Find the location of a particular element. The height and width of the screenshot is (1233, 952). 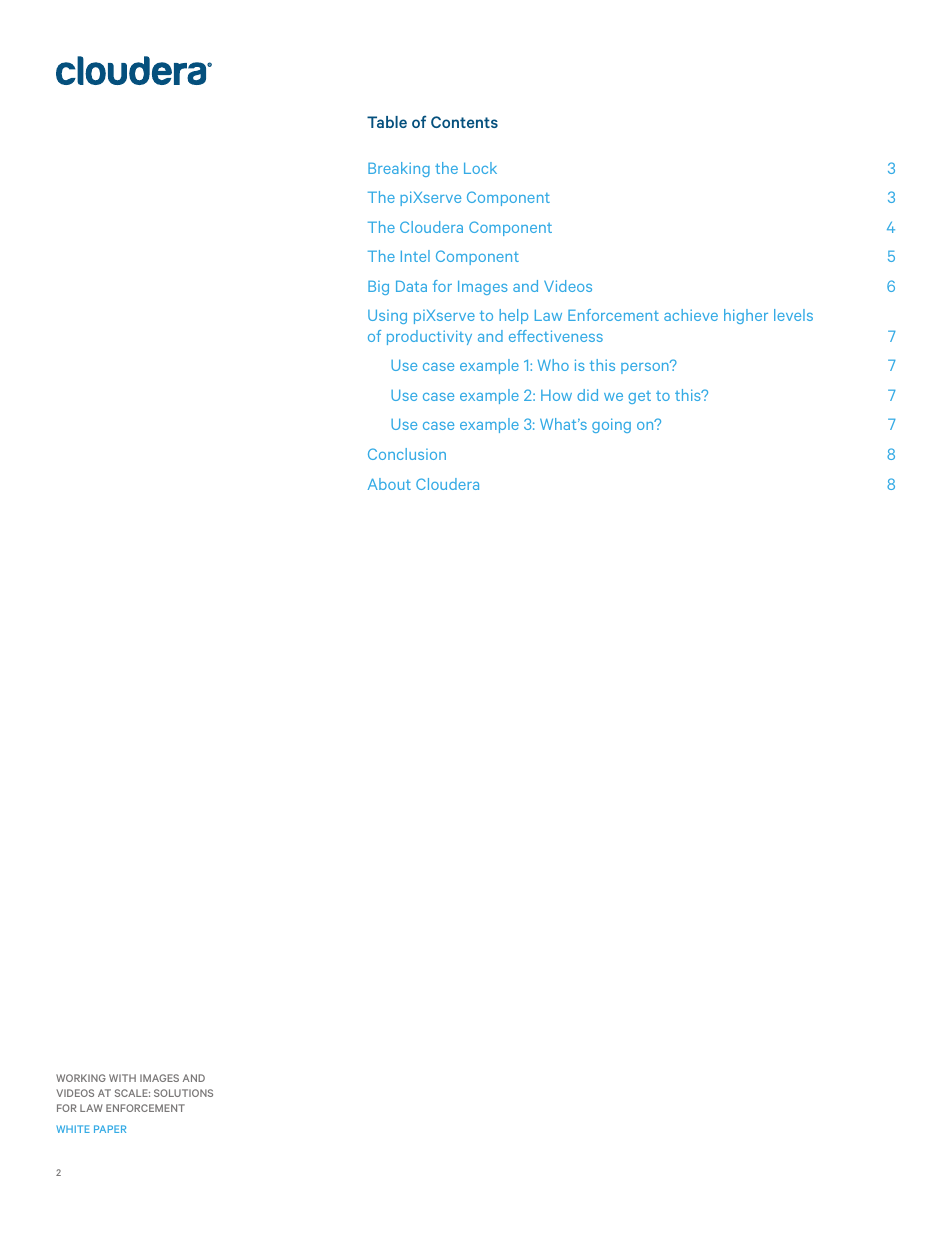

SOLUTIONS is located at coordinates (183, 1093).
